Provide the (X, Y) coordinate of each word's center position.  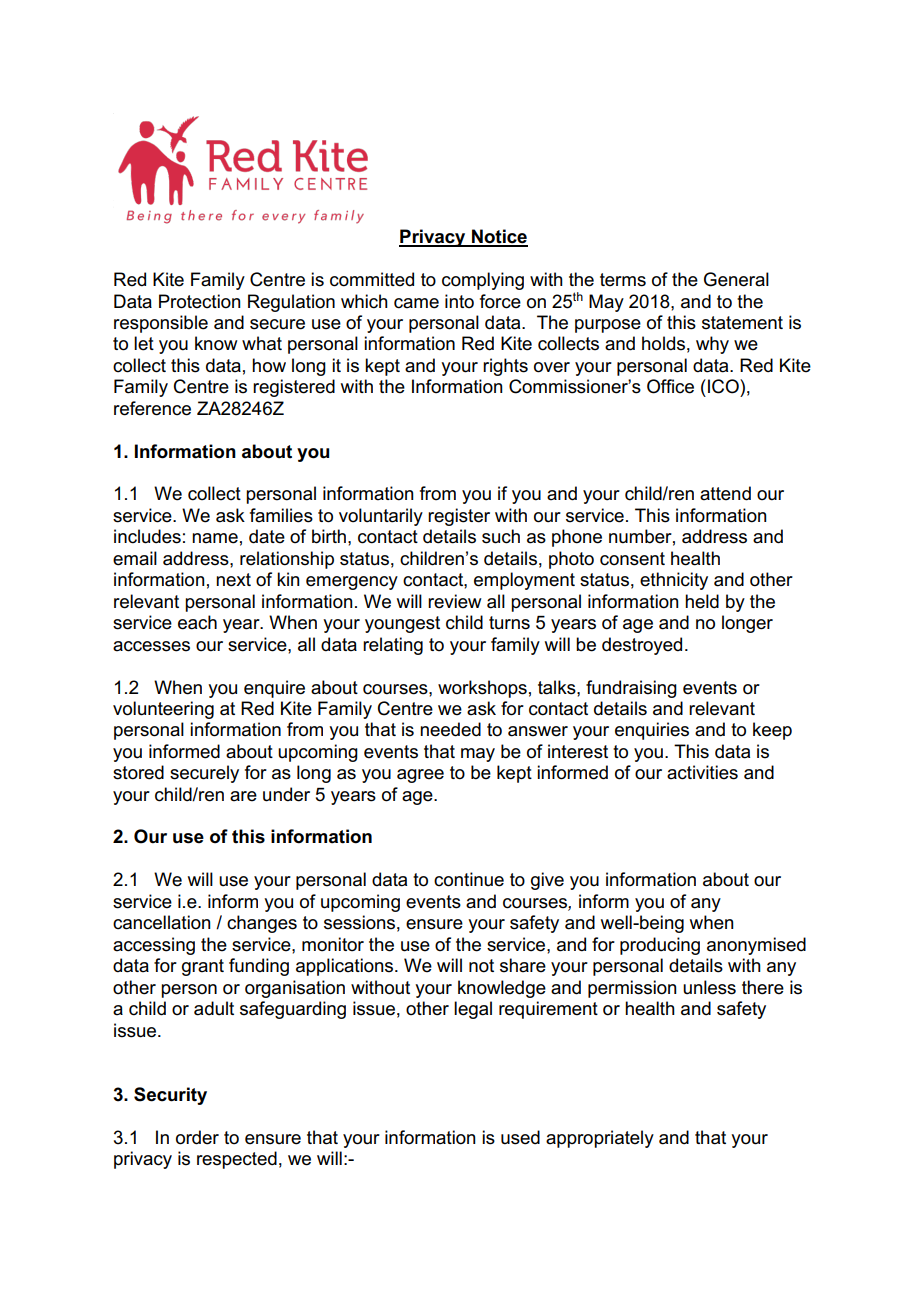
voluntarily (381, 517)
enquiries (652, 731)
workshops (482, 689)
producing (660, 946)
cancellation (162, 922)
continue (469, 879)
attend (725, 493)
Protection (200, 301)
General (736, 279)
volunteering (163, 710)
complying (483, 281)
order (197, 1137)
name (215, 538)
